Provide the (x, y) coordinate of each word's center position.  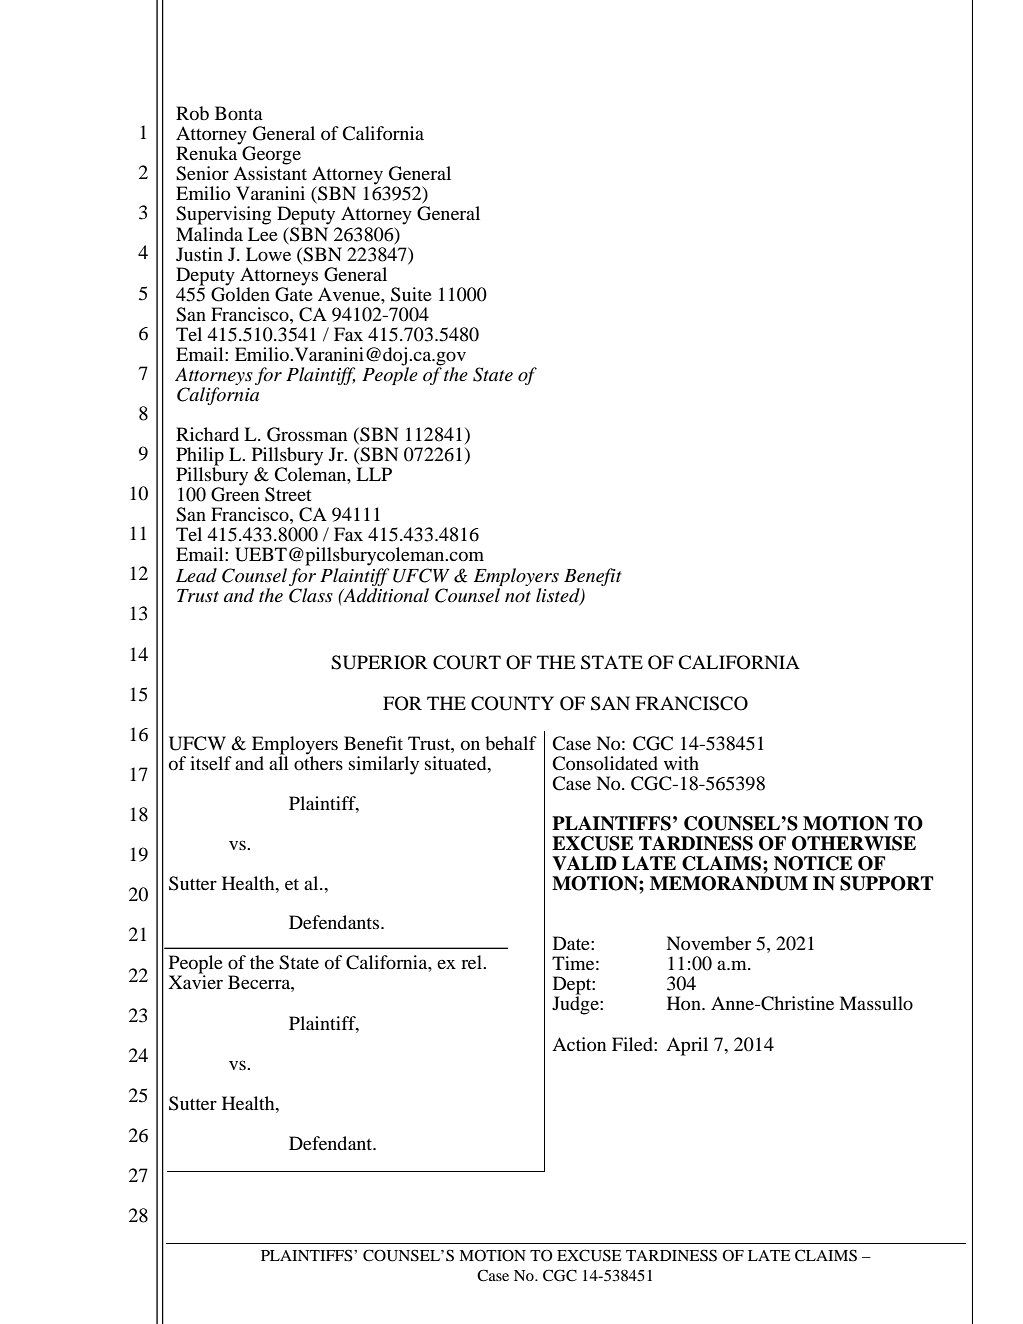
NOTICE (813, 863)
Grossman (307, 434)
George (270, 156)
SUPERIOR (379, 662)
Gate (294, 293)
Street (288, 494)
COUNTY (512, 703)
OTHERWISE (854, 843)
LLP (374, 474)
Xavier (195, 981)
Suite (411, 294)
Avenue (350, 294)
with (681, 763)
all (279, 762)
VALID (584, 863)
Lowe (268, 254)
